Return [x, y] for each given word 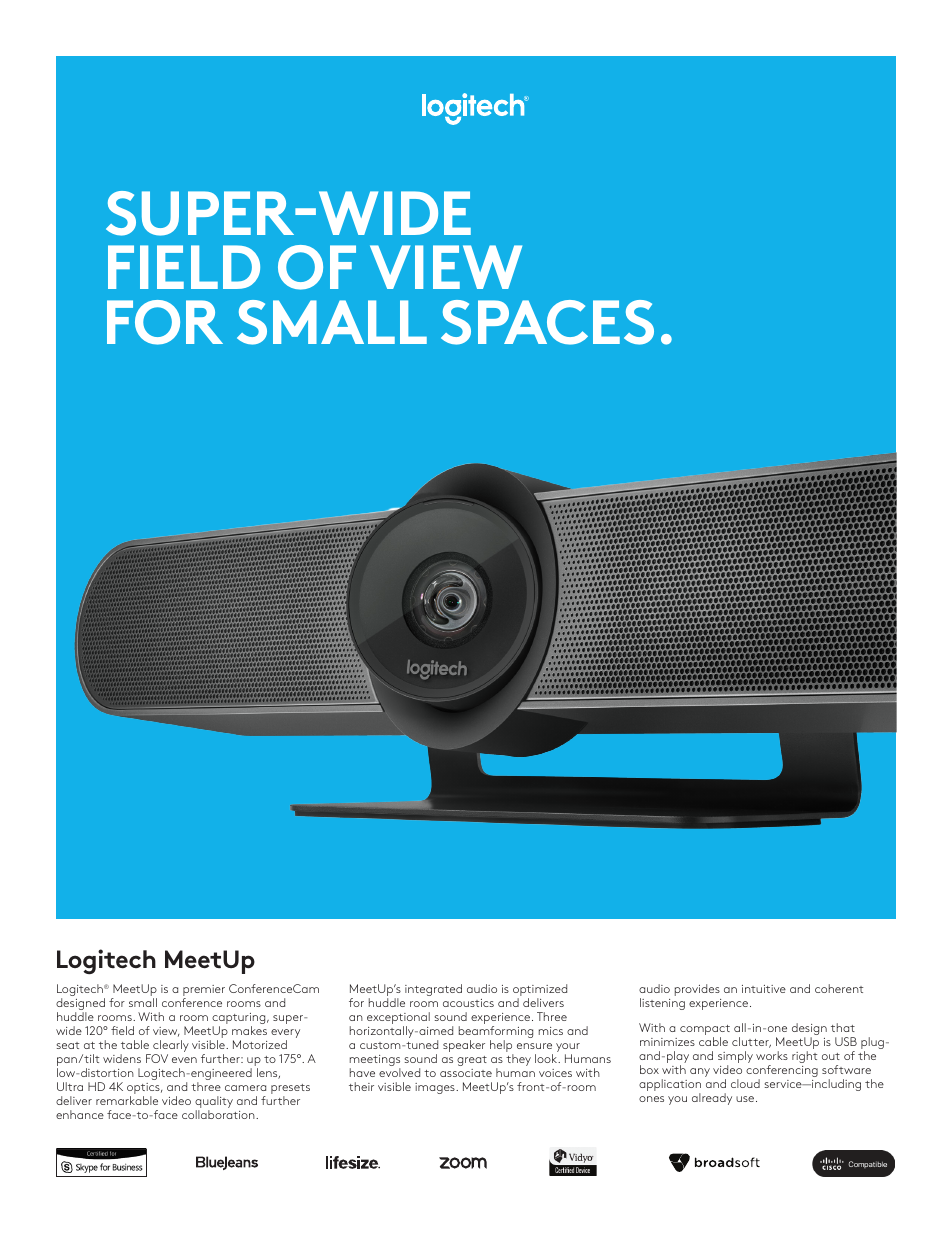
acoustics [468, 1003]
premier [204, 992]
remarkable [127, 1100]
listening [662, 1004]
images [436, 1088]
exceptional [398, 1019]
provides [697, 990]
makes [249, 1030]
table [135, 1044]
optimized [540, 991]
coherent [839, 988]
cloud [745, 1083]
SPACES [547, 322]
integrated [433, 990]
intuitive [764, 989]
